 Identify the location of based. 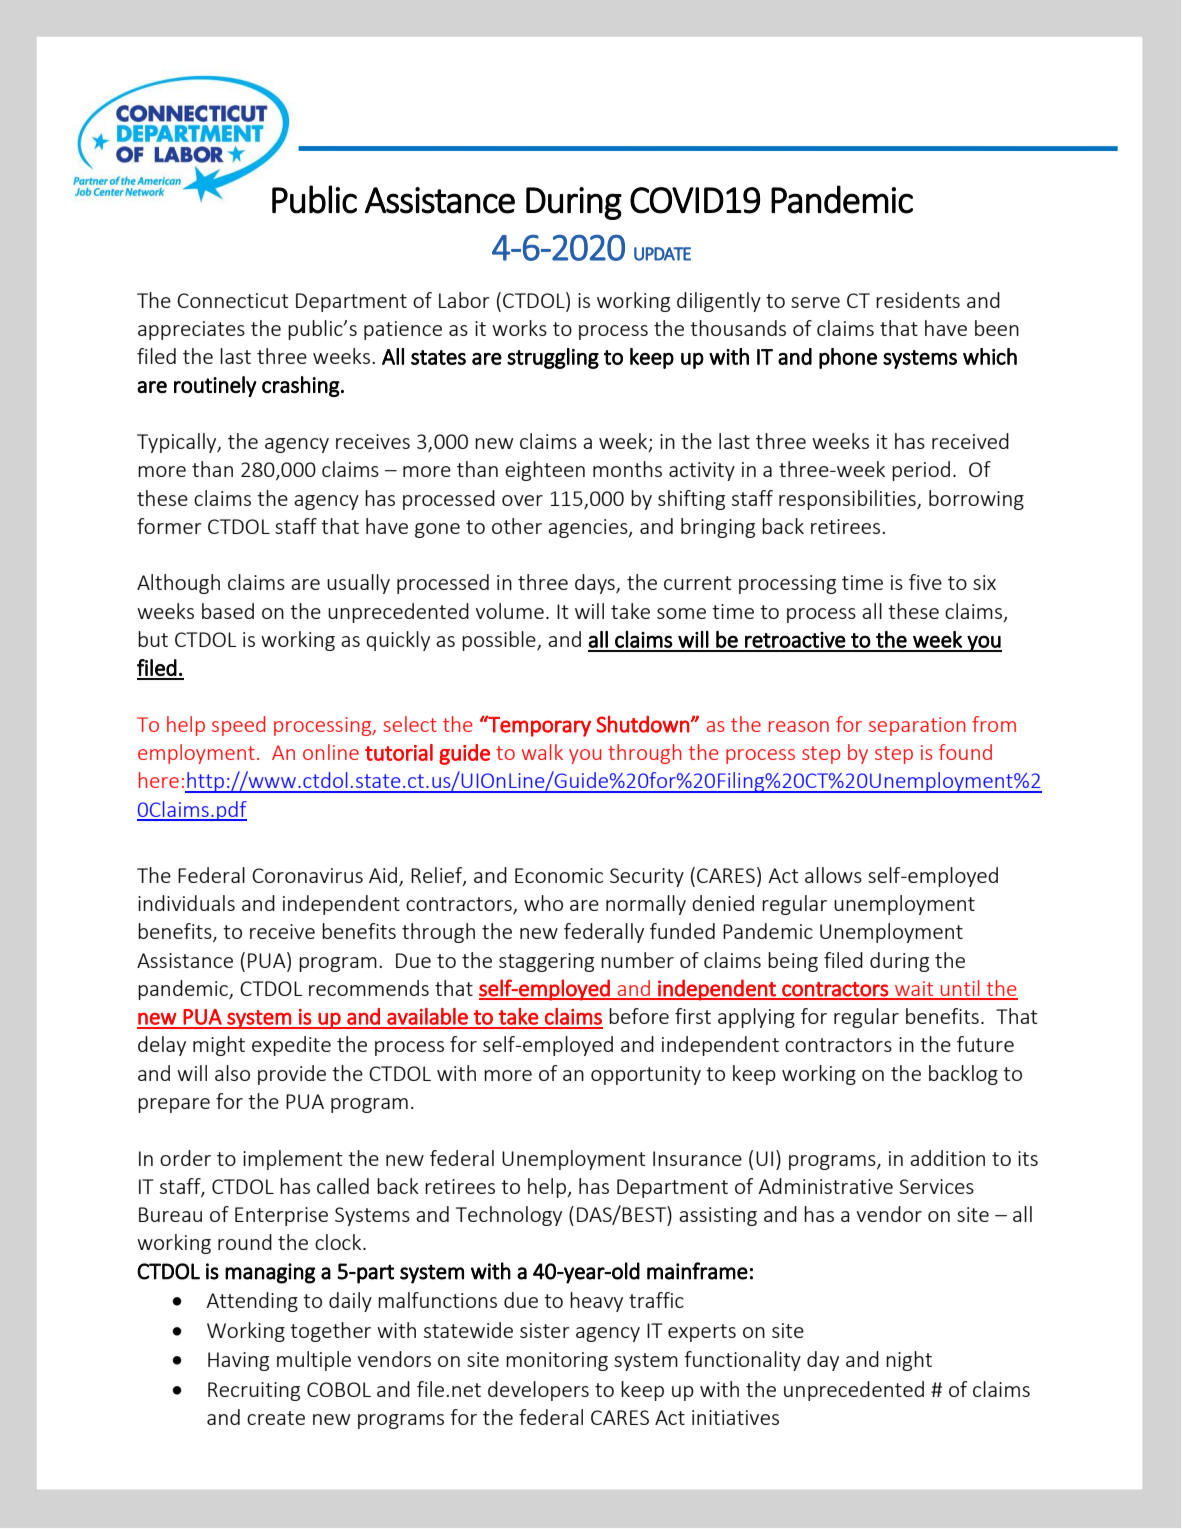
(228, 611).
